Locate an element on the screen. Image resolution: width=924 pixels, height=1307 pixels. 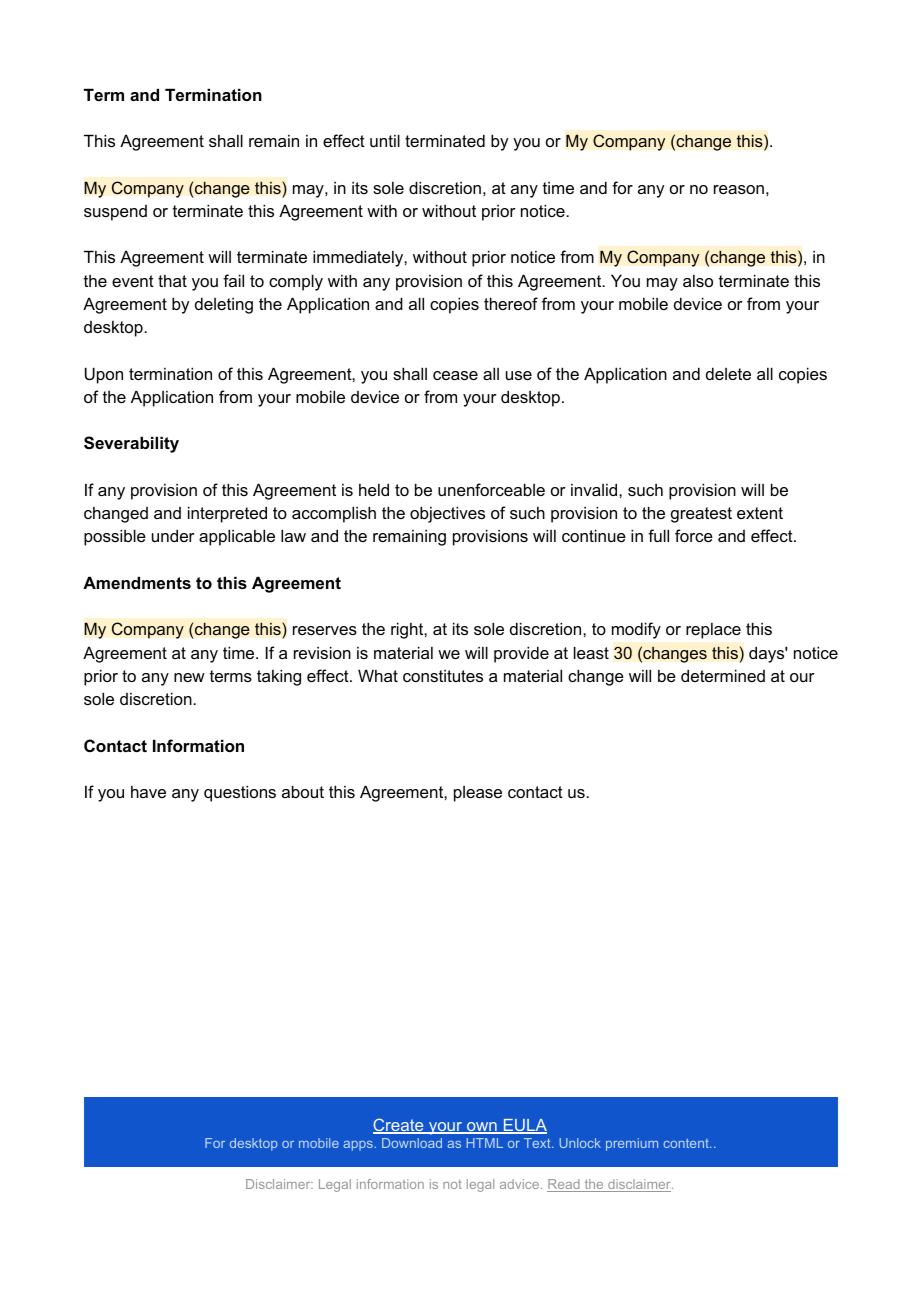
least is located at coordinates (591, 652).
